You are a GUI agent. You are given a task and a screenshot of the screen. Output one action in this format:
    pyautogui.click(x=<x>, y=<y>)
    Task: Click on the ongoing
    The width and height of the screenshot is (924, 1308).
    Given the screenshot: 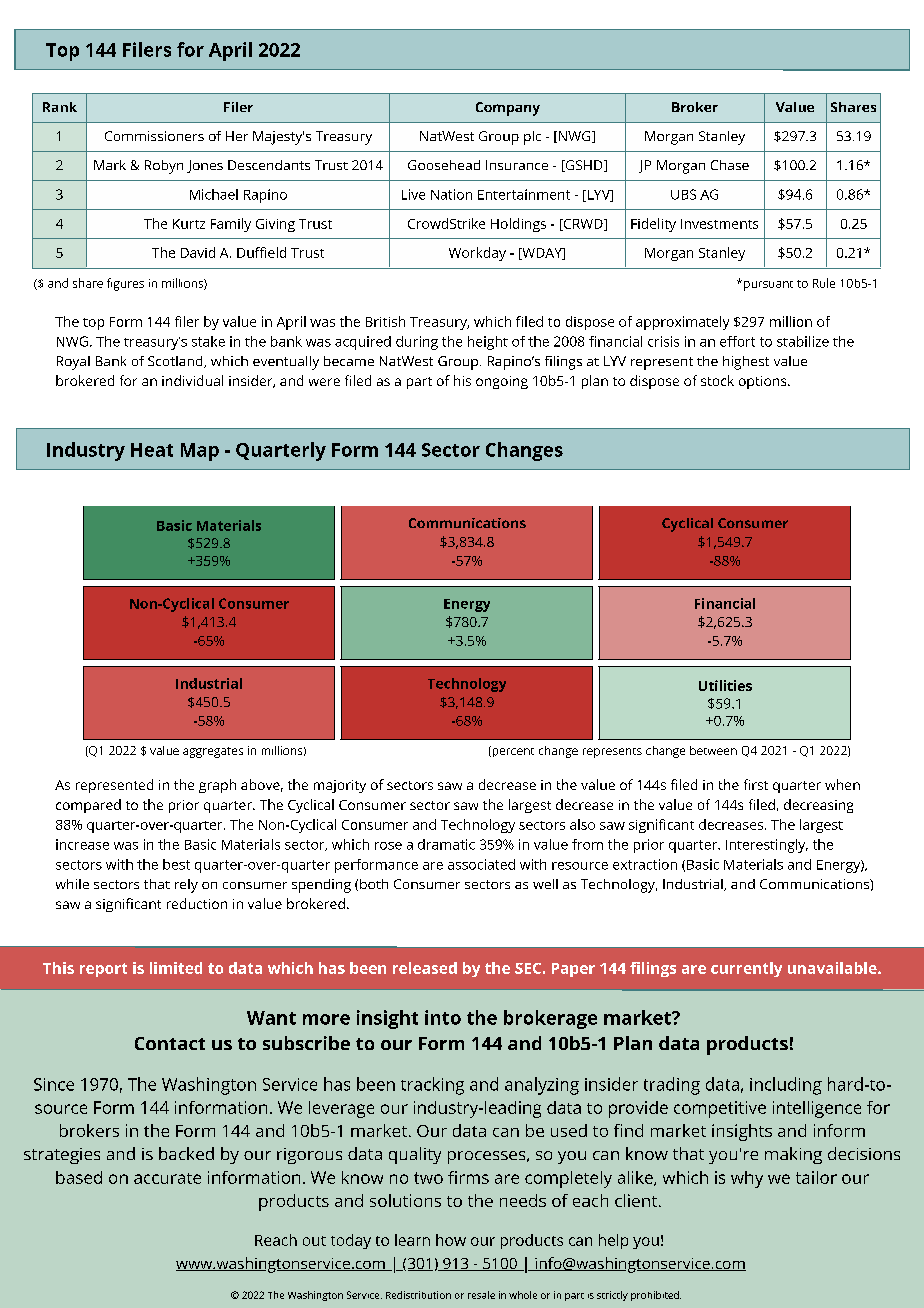 What is the action you would take?
    pyautogui.click(x=502, y=382)
